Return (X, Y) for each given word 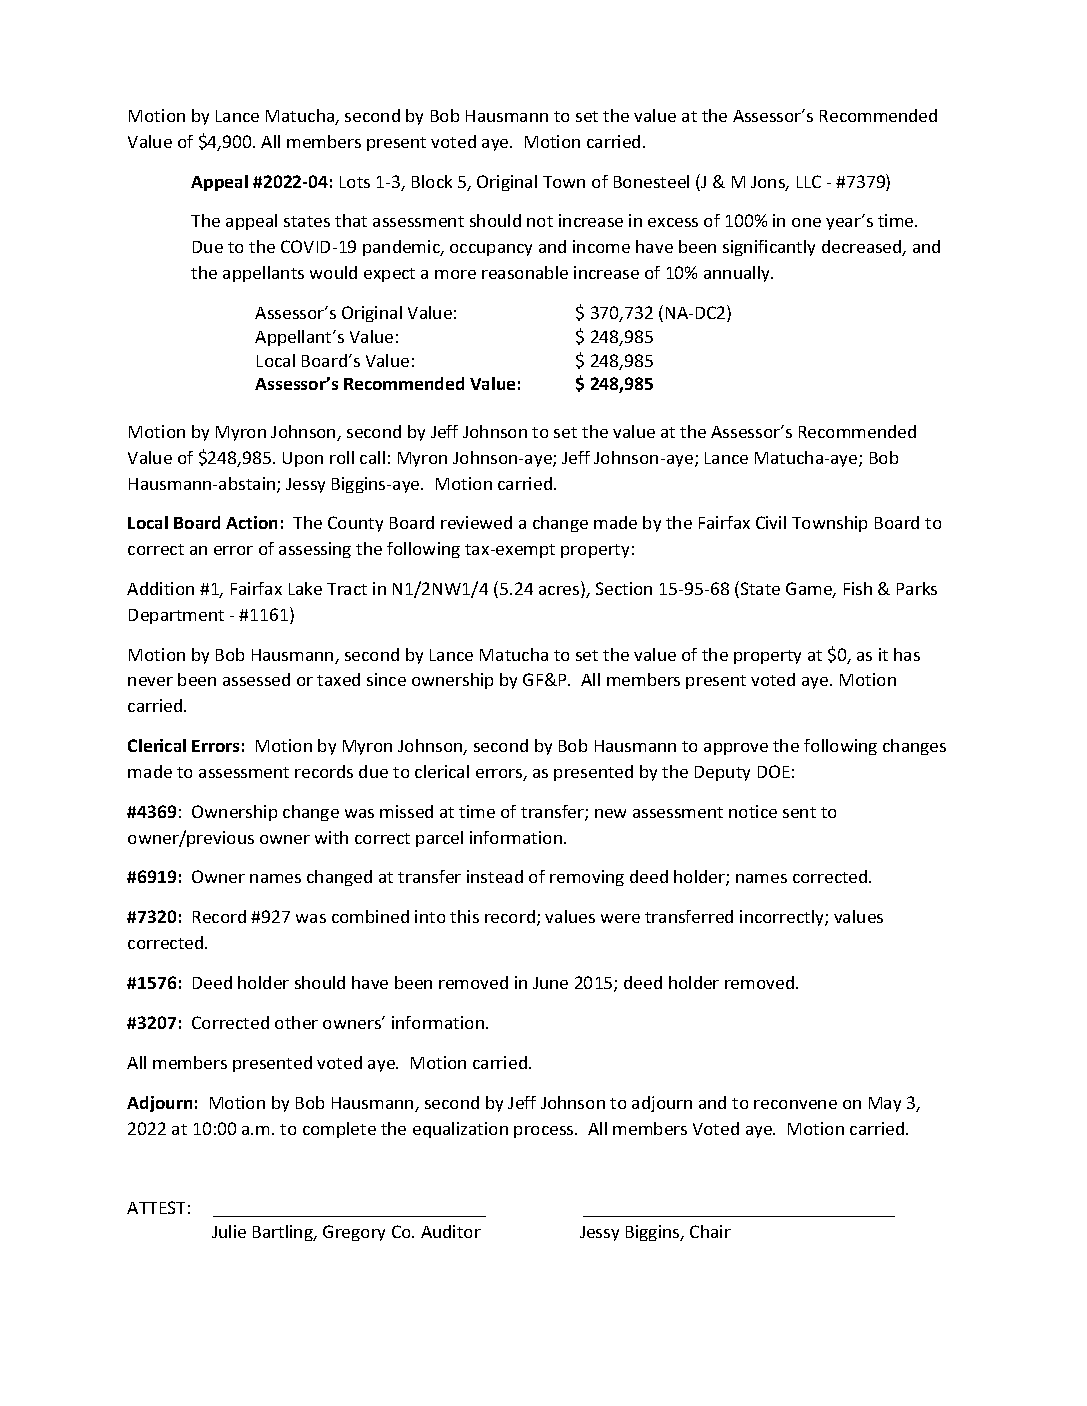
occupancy (491, 250)
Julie (229, 1231)
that (351, 220)
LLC (809, 181)
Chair (710, 1231)
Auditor (451, 1231)
